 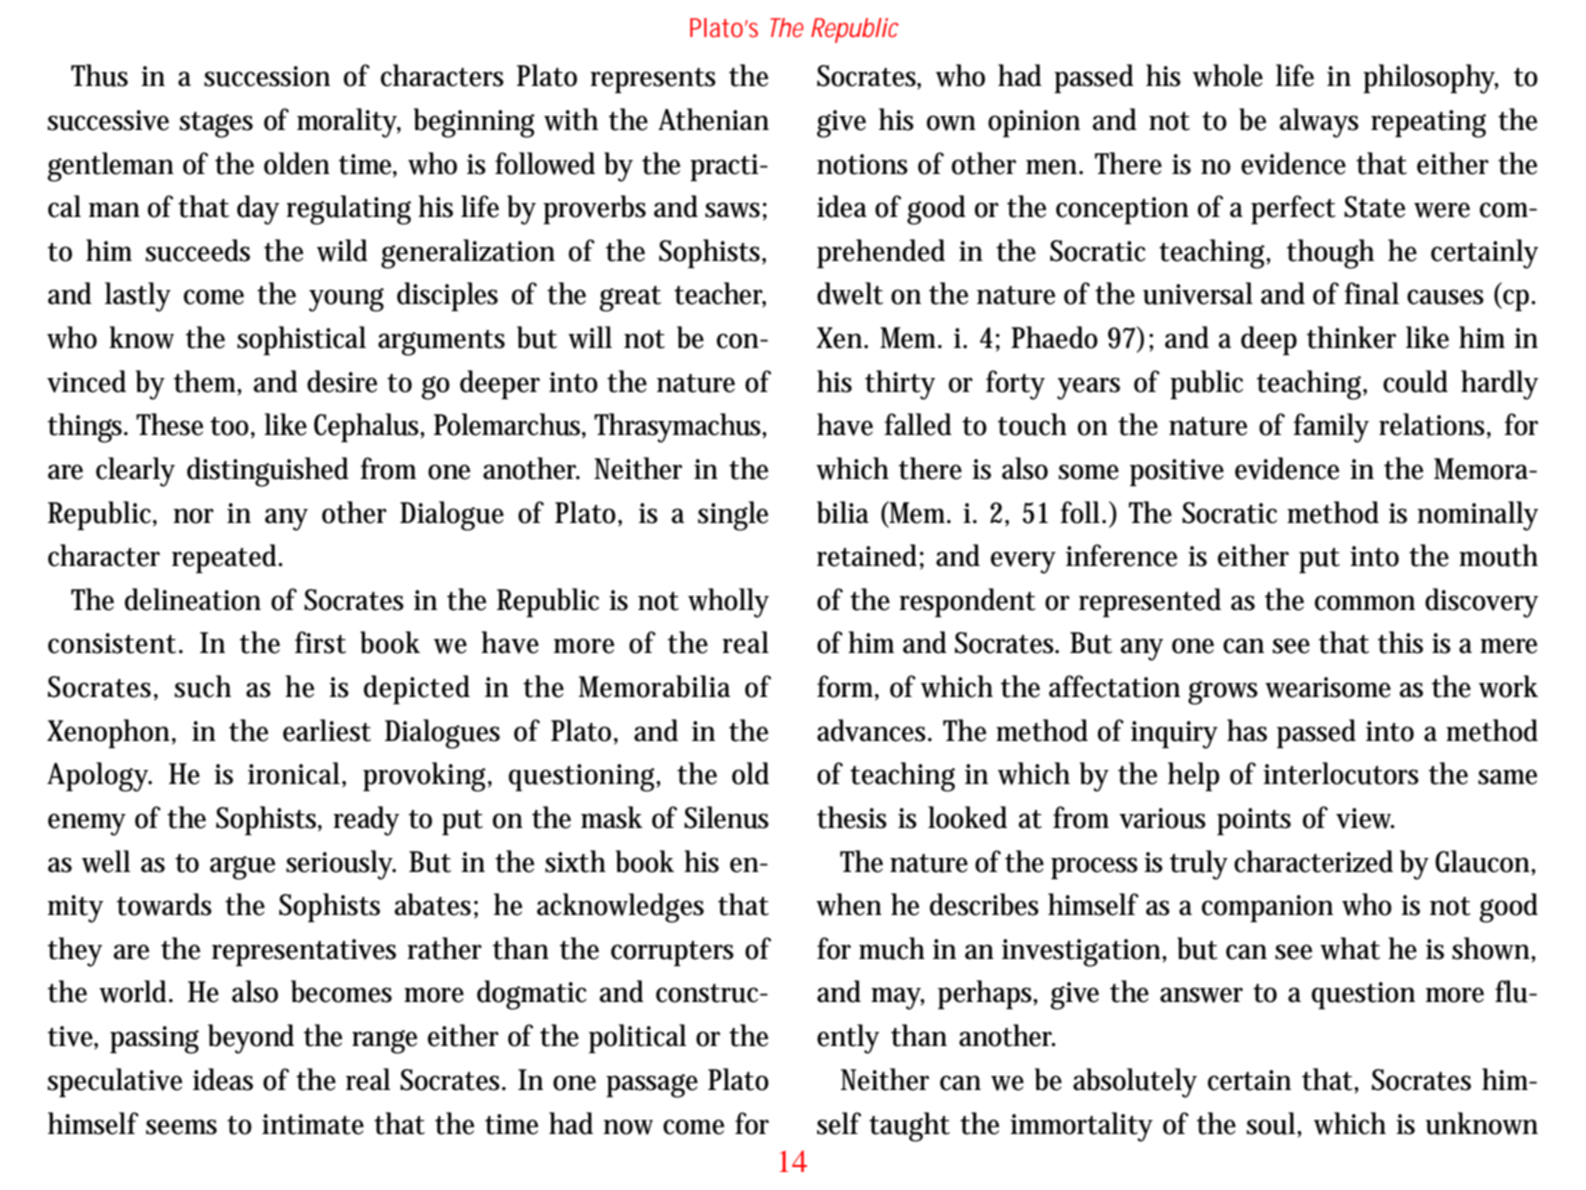 What do you see at coordinates (1273, 1123) in the image?
I see `soul` at bounding box center [1273, 1123].
